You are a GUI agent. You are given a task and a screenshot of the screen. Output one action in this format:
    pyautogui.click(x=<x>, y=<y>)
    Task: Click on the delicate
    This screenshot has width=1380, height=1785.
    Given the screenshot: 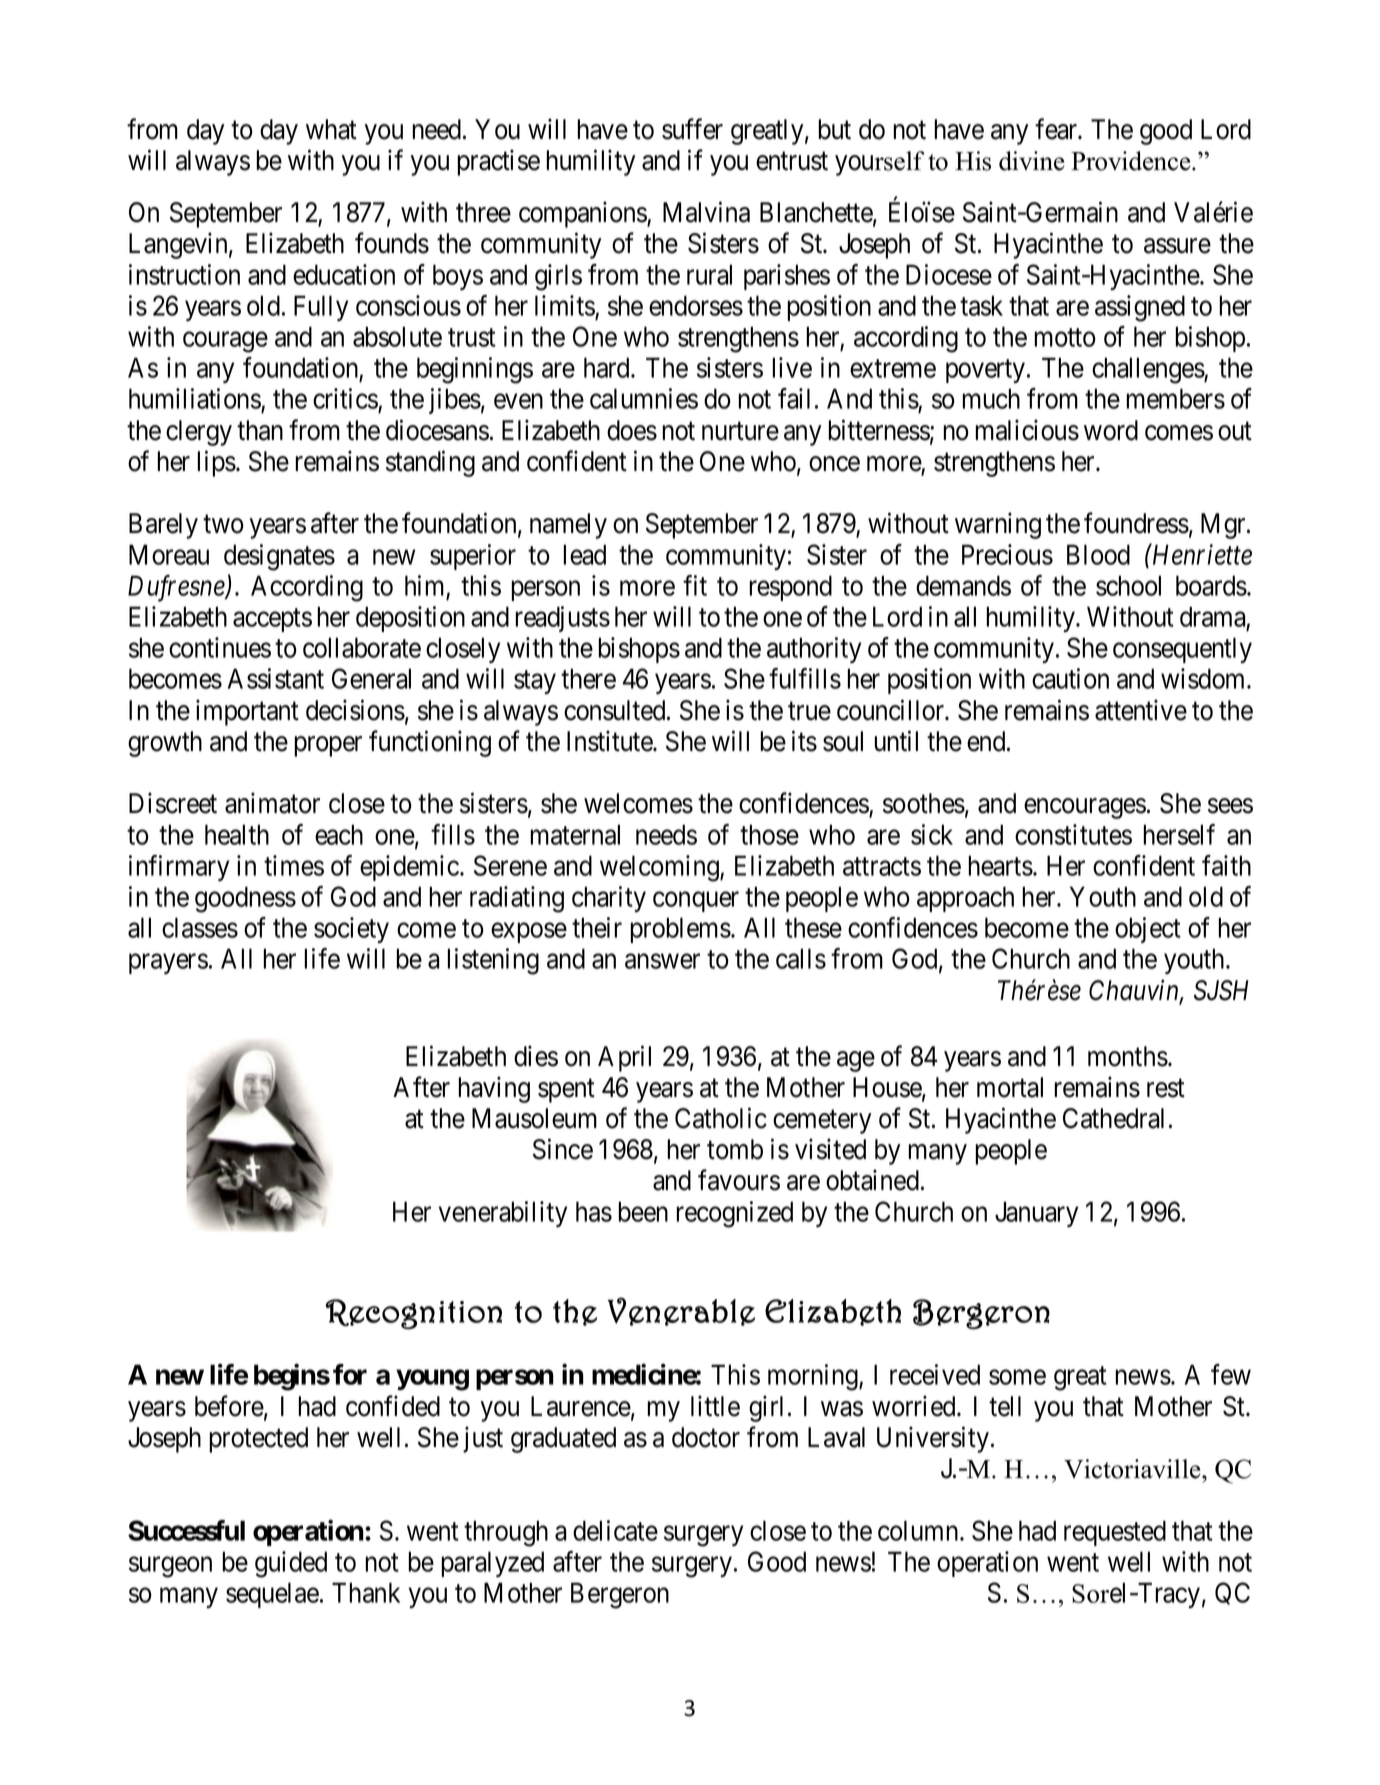 What is the action you would take?
    pyautogui.click(x=615, y=1530)
